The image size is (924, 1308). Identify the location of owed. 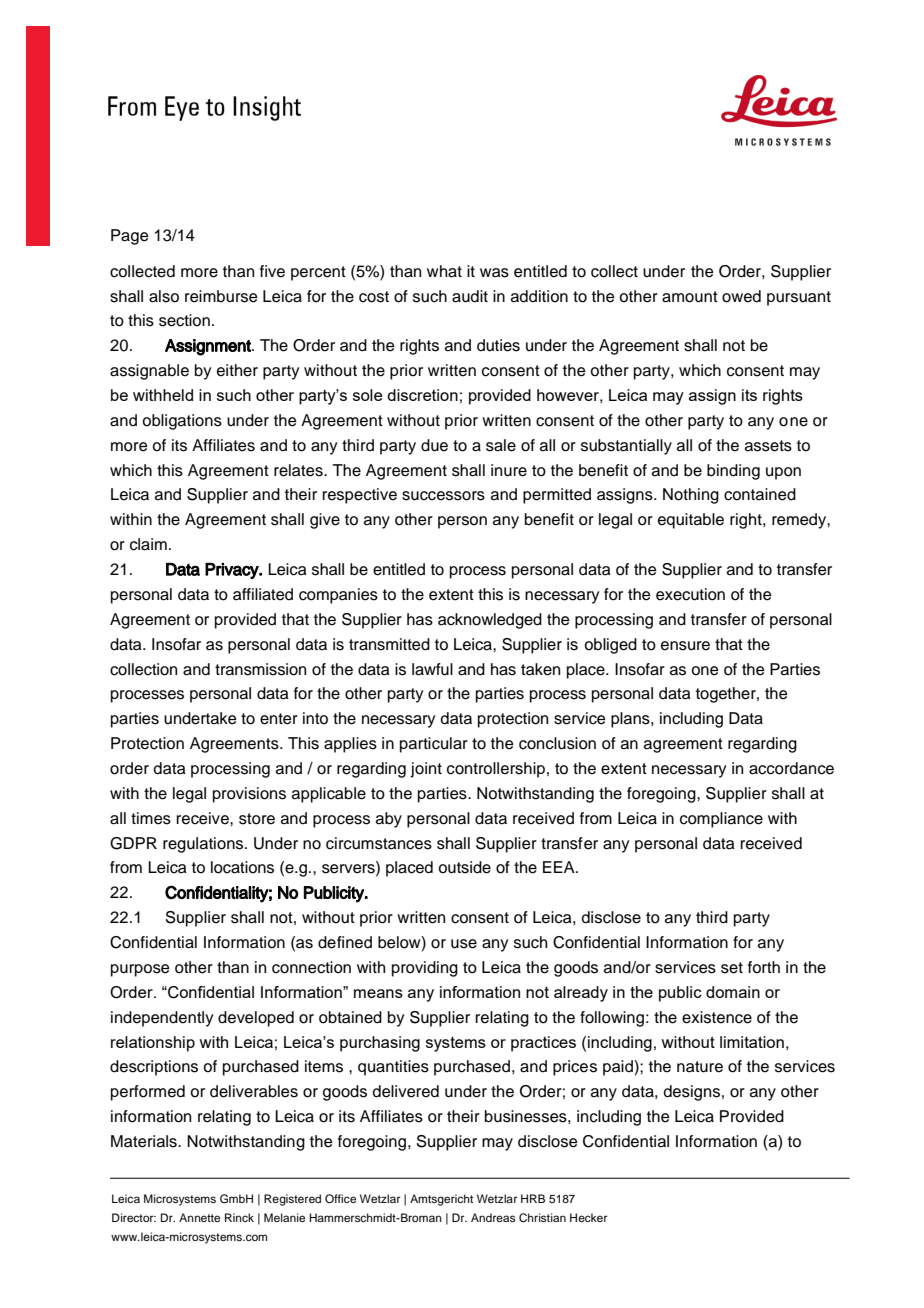
(741, 296).
